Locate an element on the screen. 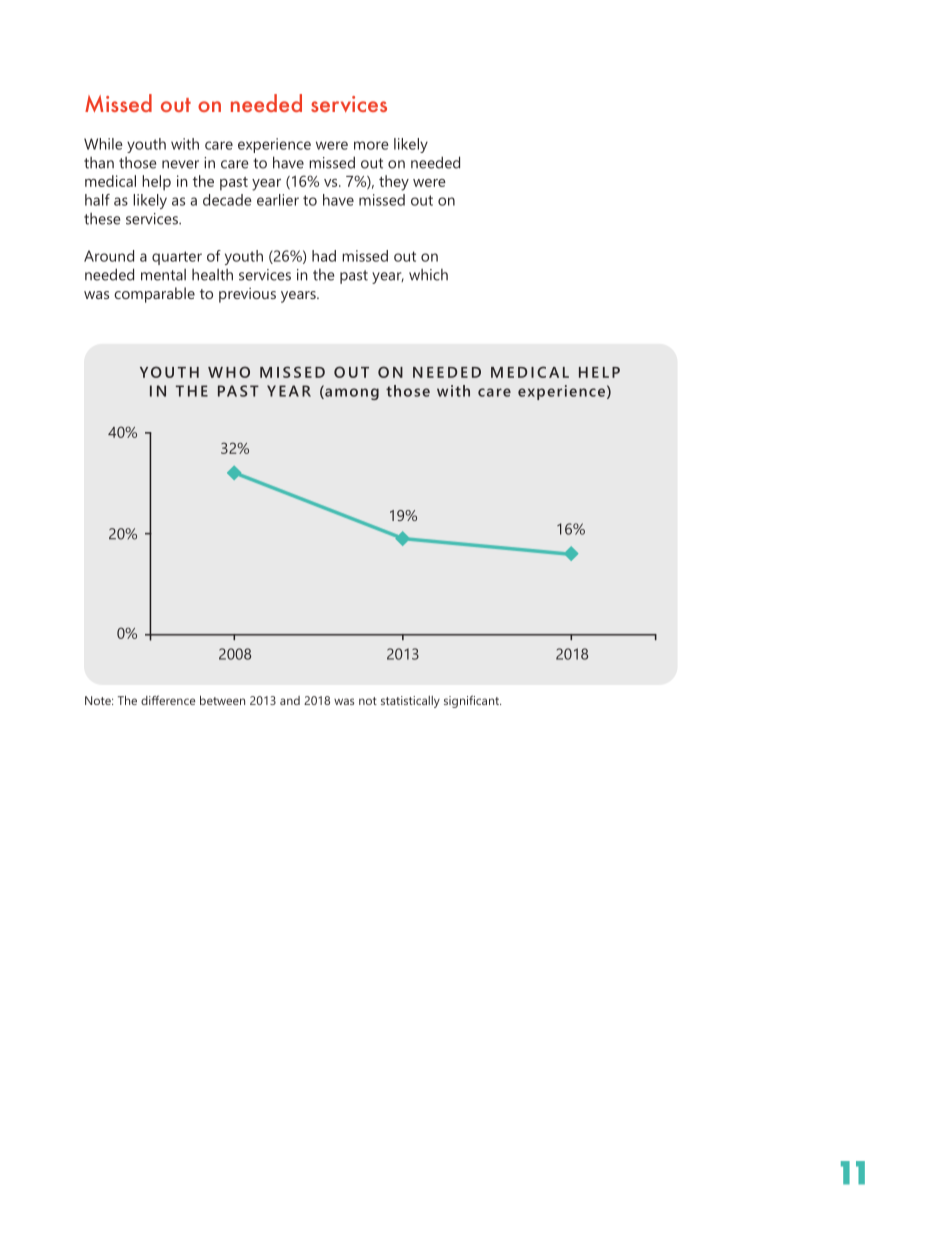 Image resolution: width=952 pixels, height=1233 pixels. which is located at coordinates (428, 275).
